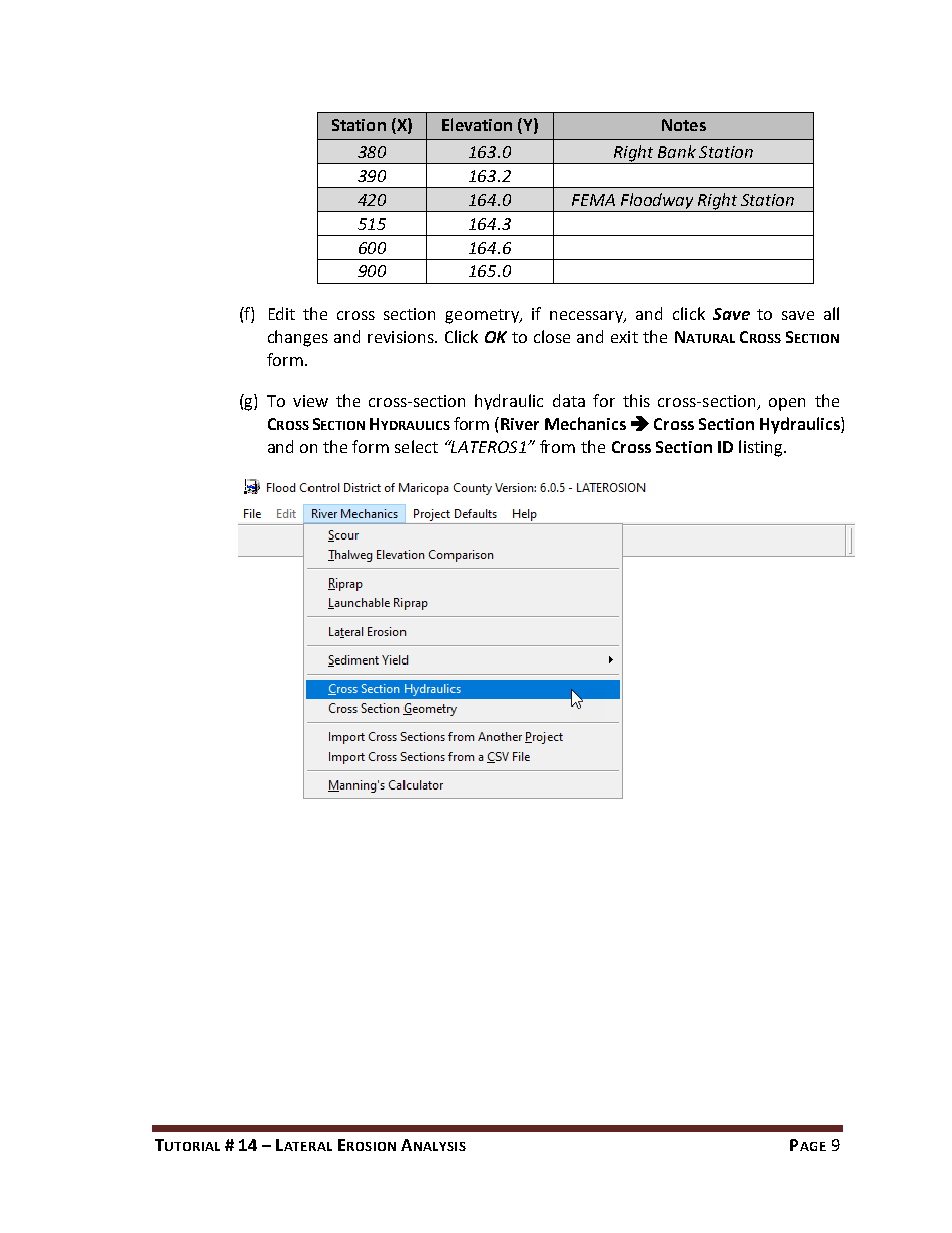 Image resolution: width=952 pixels, height=1233 pixels. I want to click on Edit, so click(282, 313).
